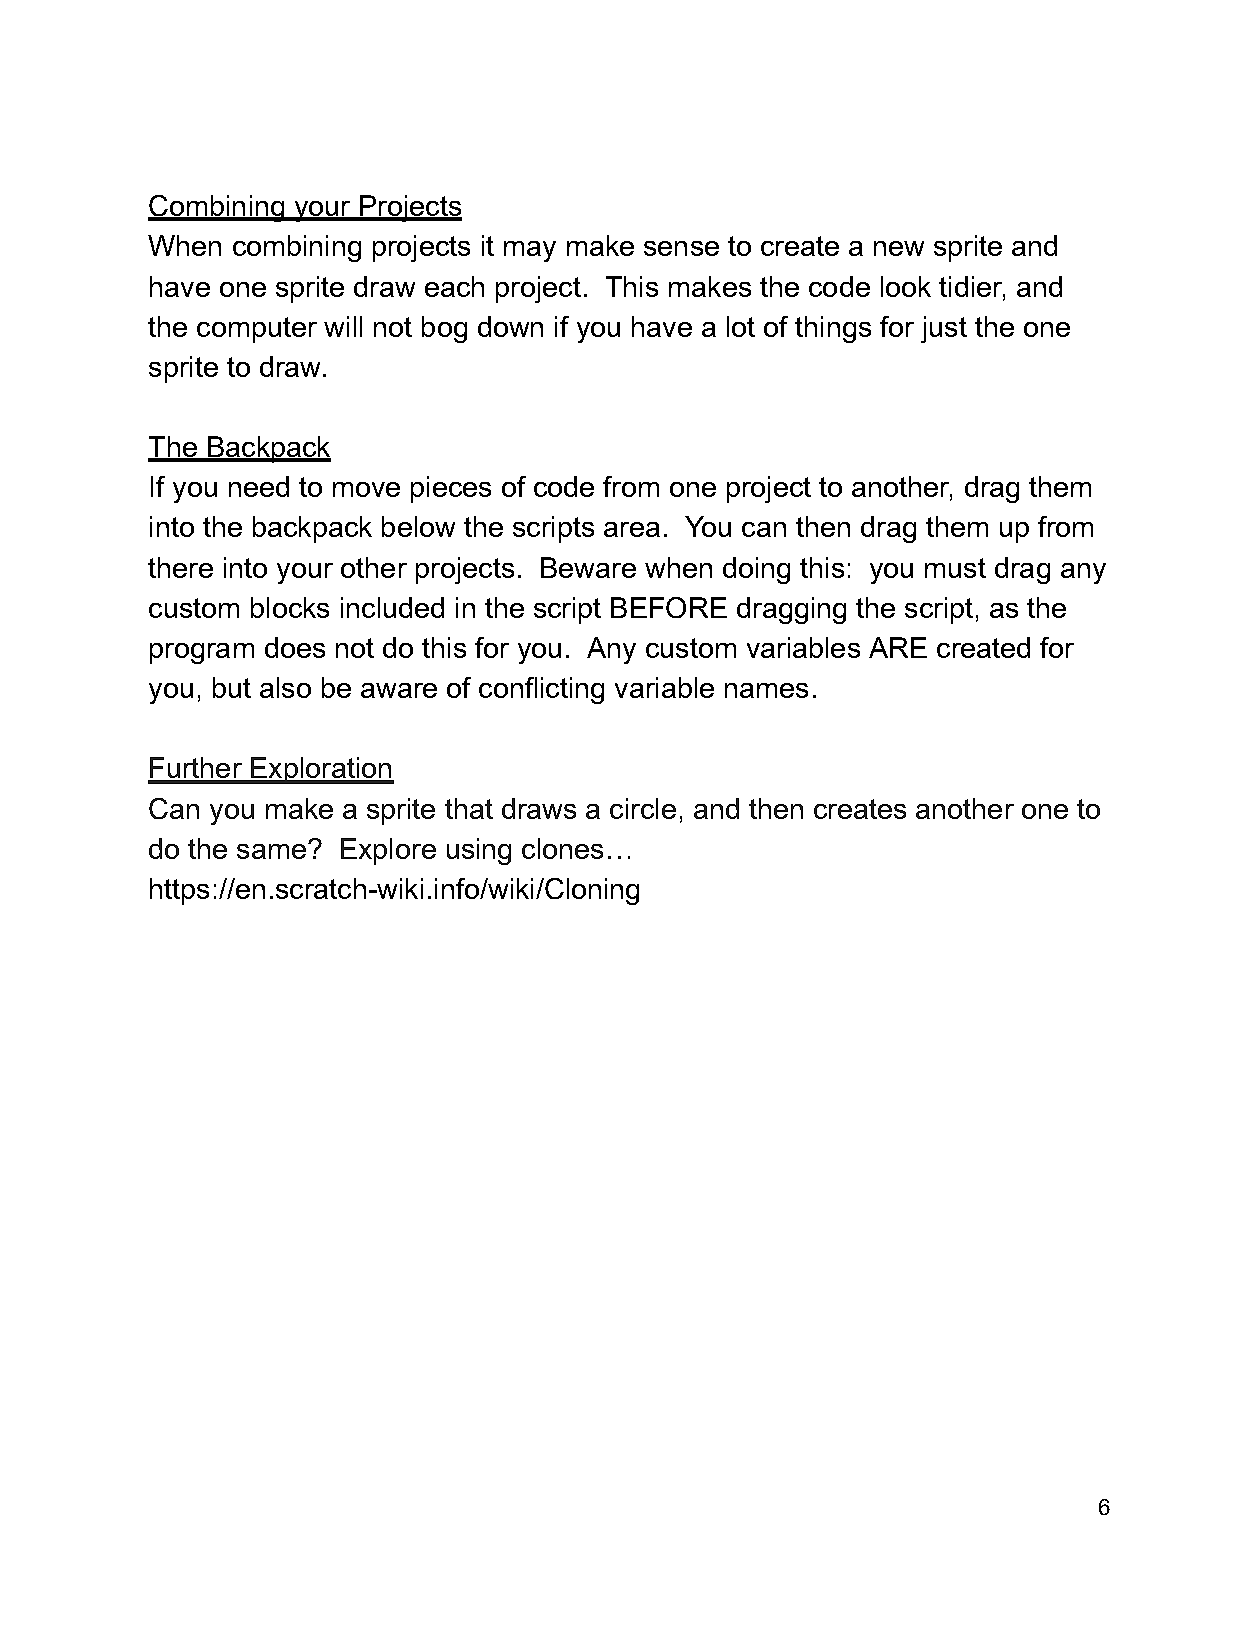 The width and height of the page is (1260, 1631). I want to click on must, so click(955, 568).
